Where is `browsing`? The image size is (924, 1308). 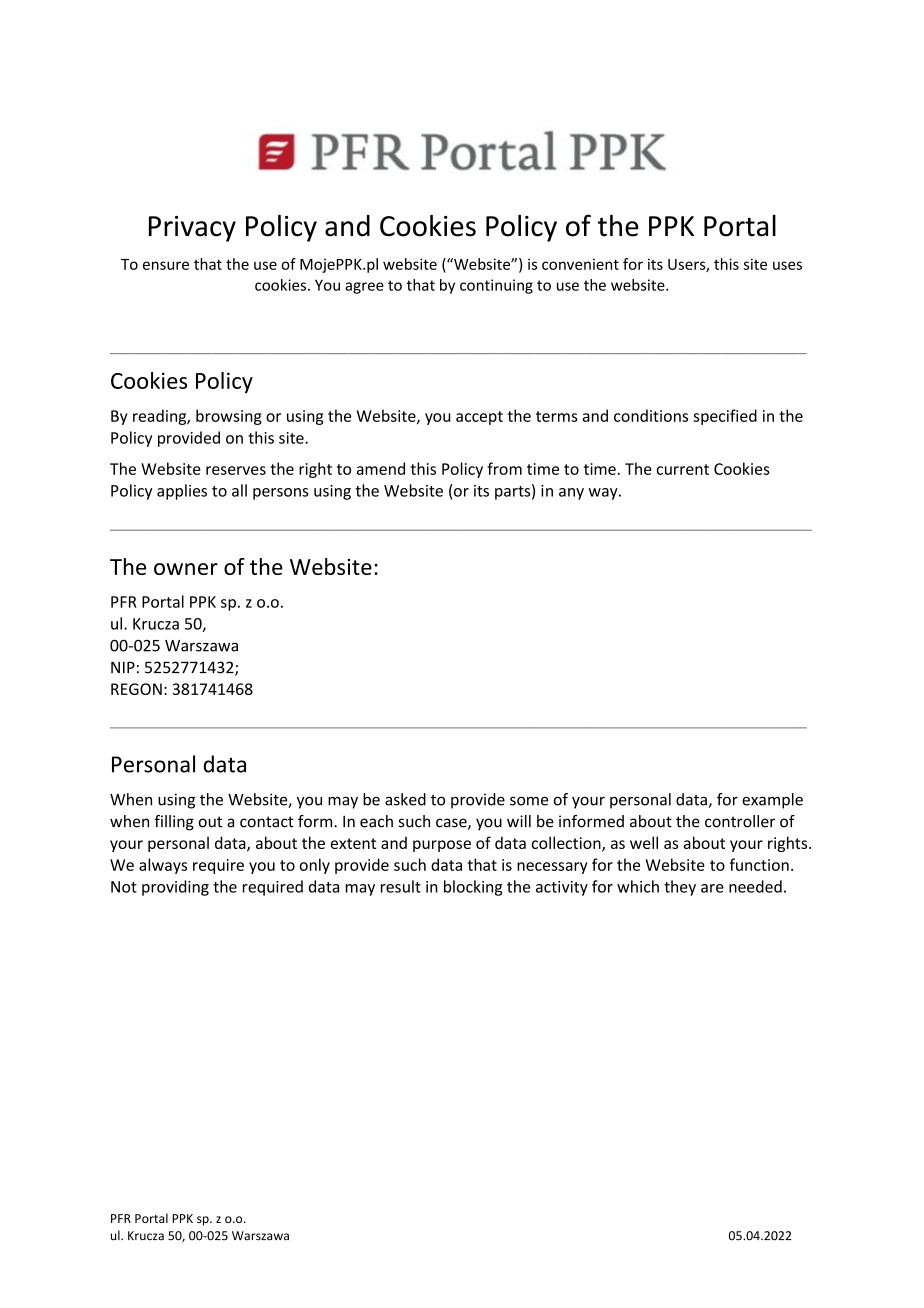
browsing is located at coordinates (229, 417).
